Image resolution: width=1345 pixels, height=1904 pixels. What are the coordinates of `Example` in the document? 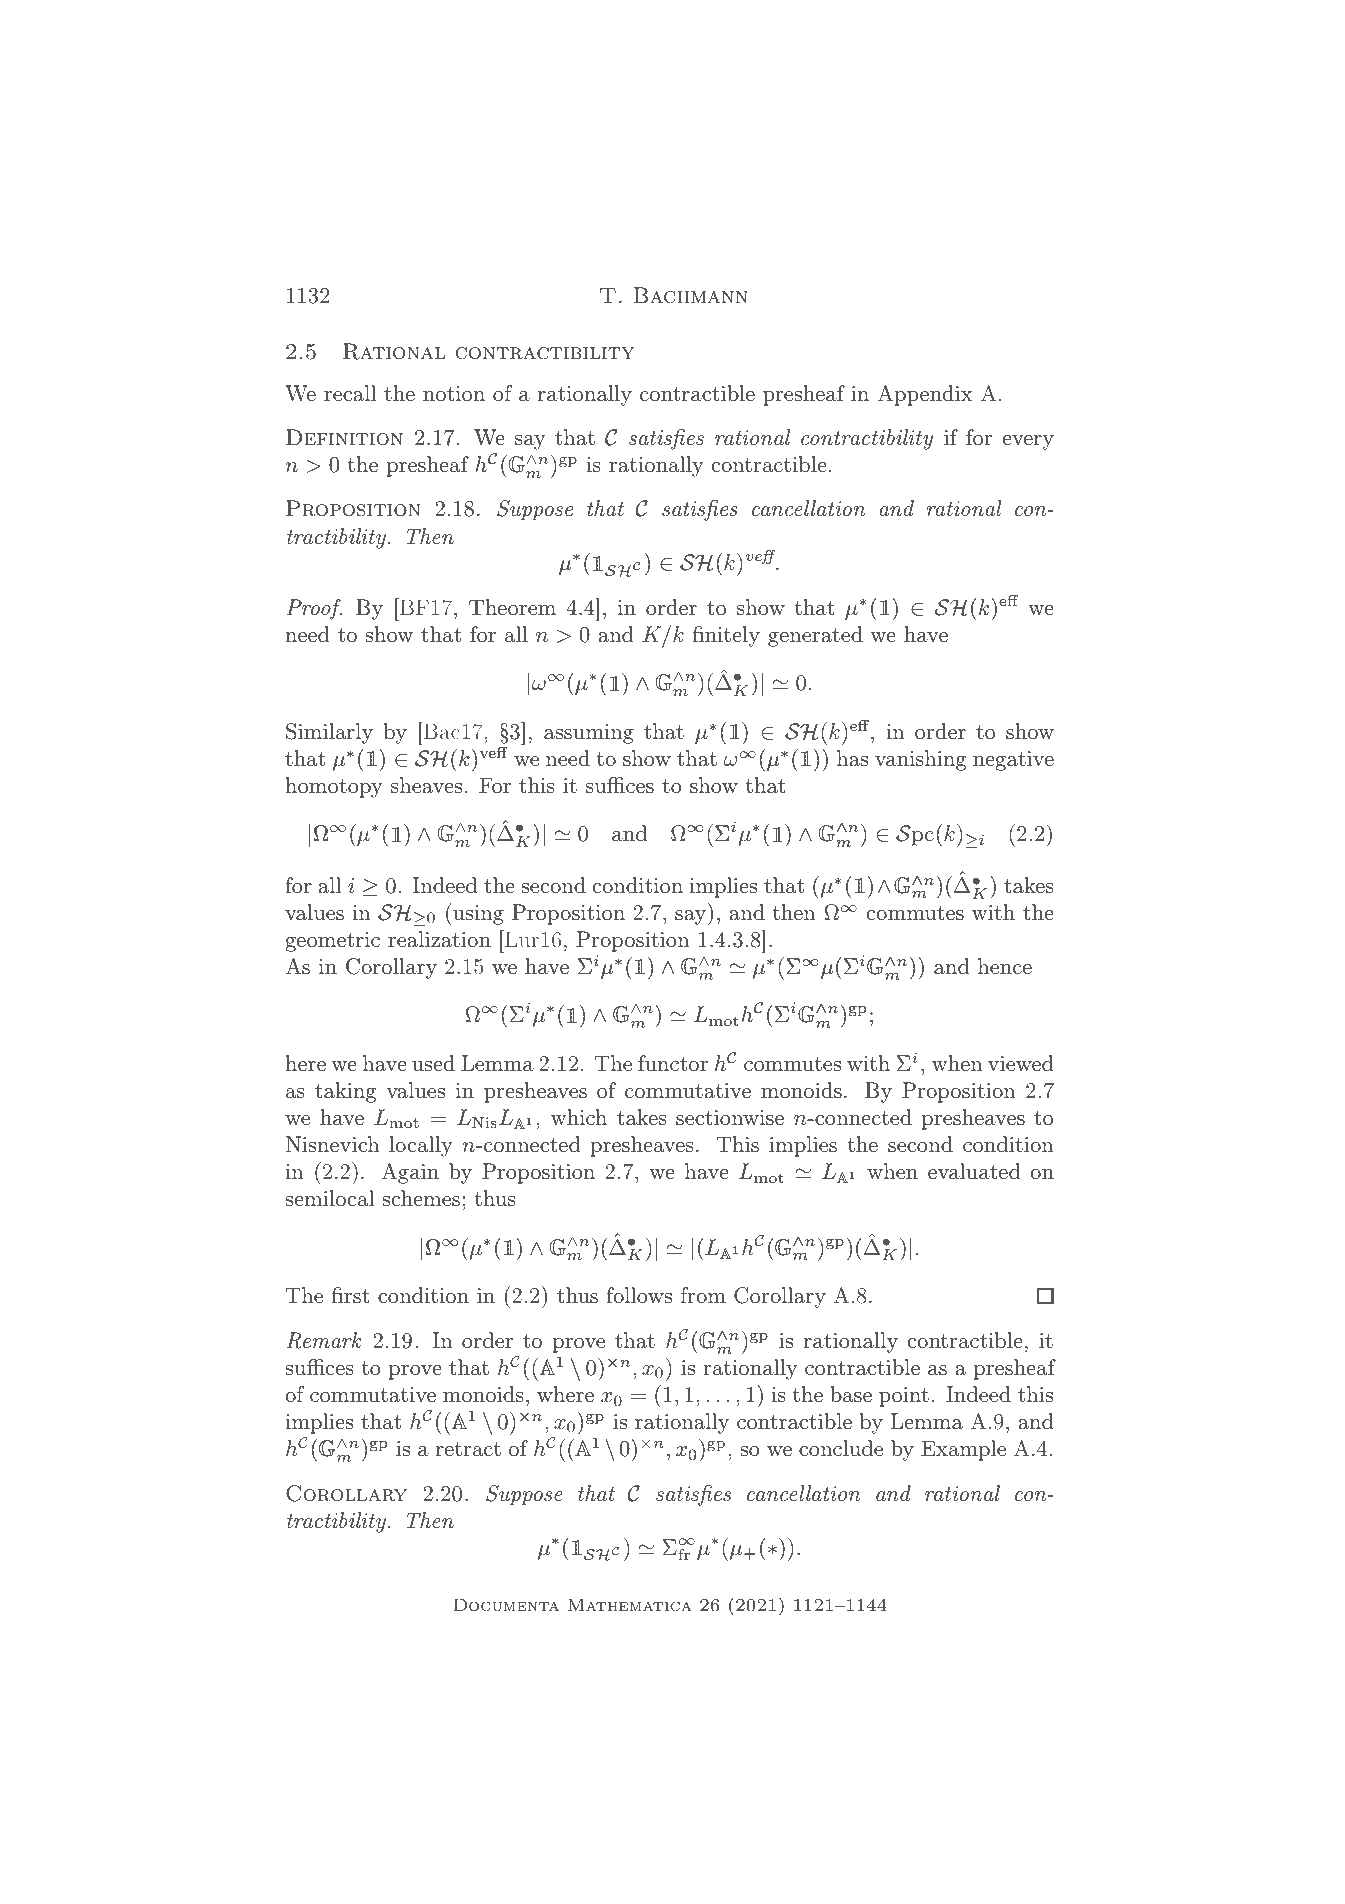 It's located at (963, 1450).
